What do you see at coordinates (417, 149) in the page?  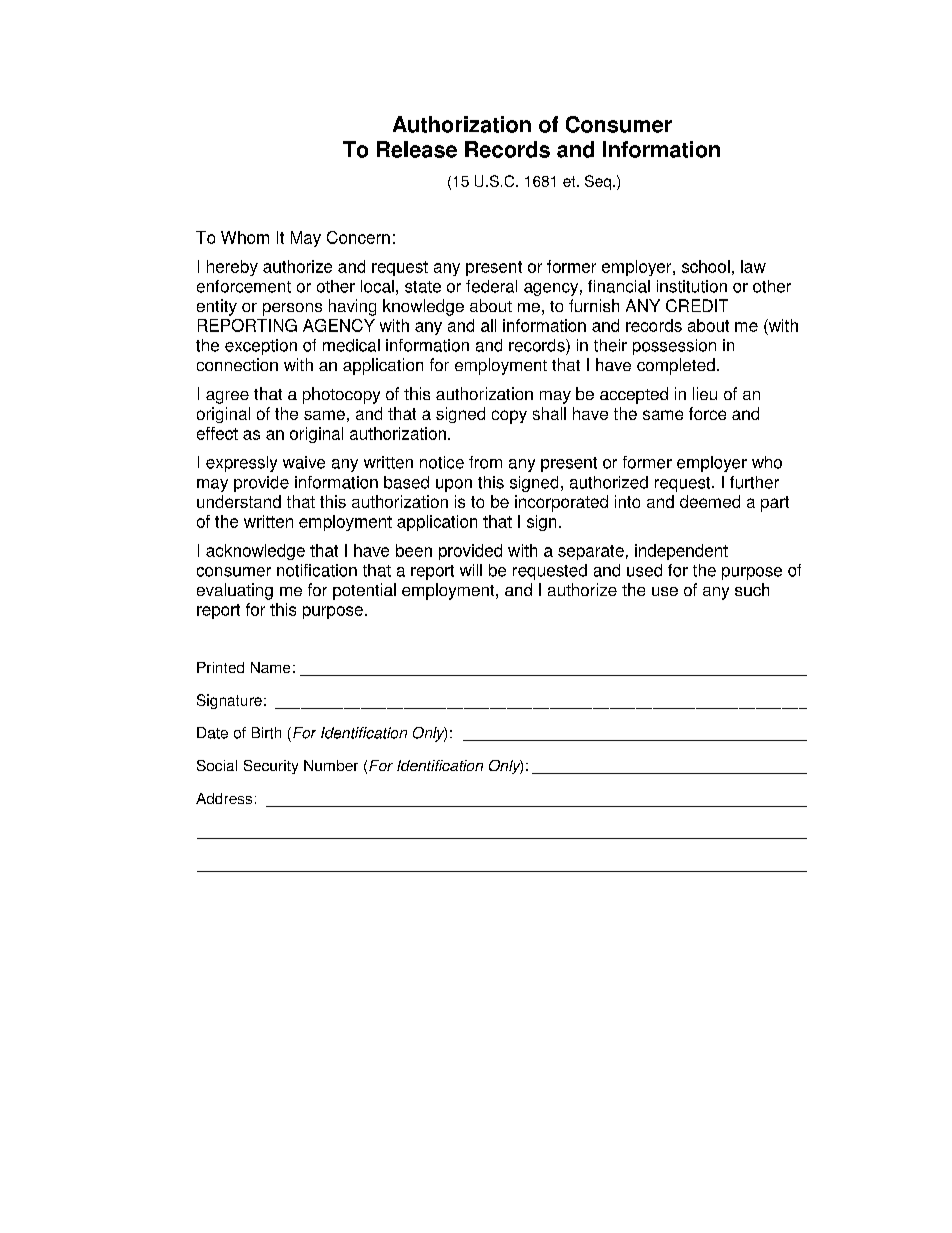 I see `Release` at bounding box center [417, 149].
